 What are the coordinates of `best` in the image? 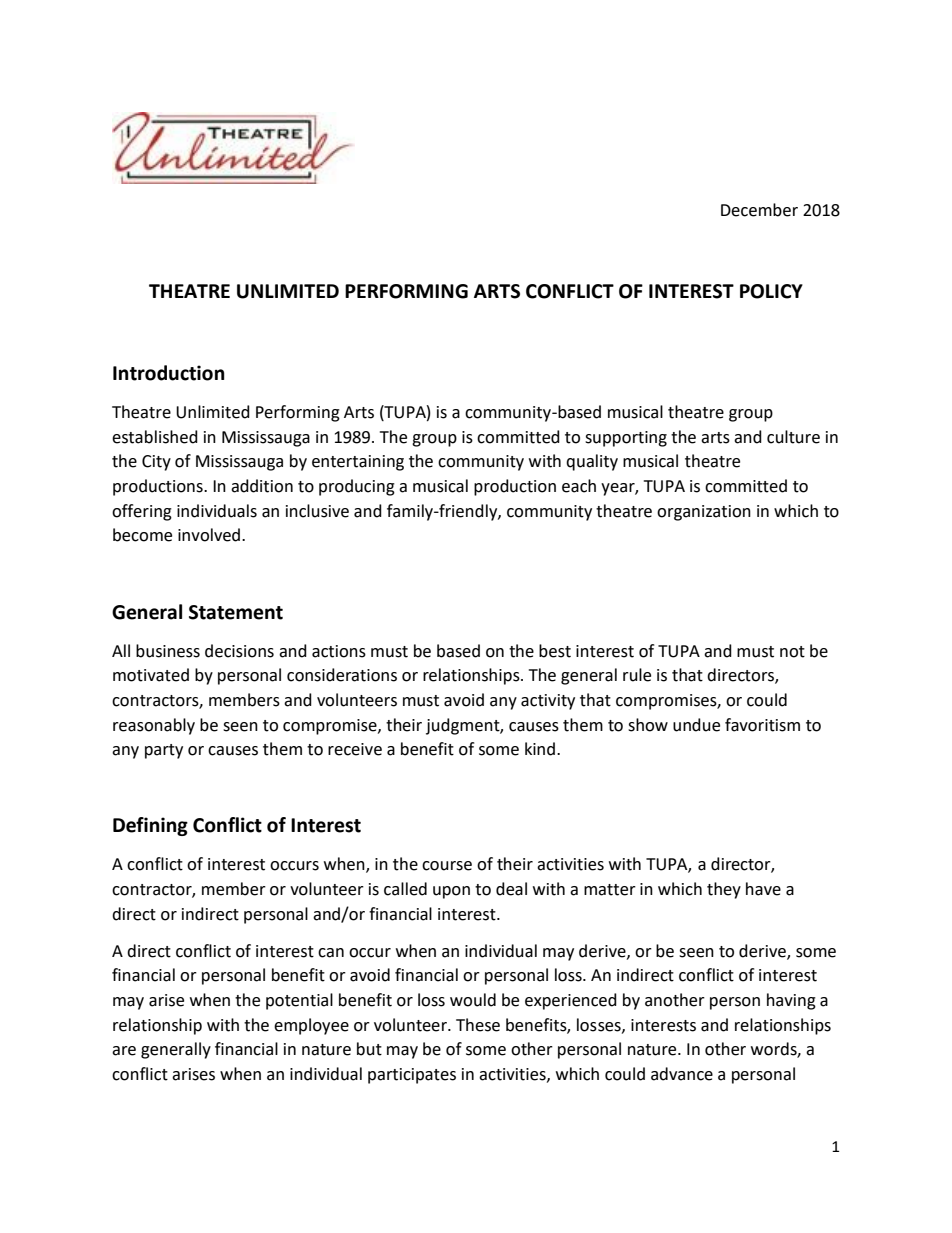 It's located at (555, 651).
